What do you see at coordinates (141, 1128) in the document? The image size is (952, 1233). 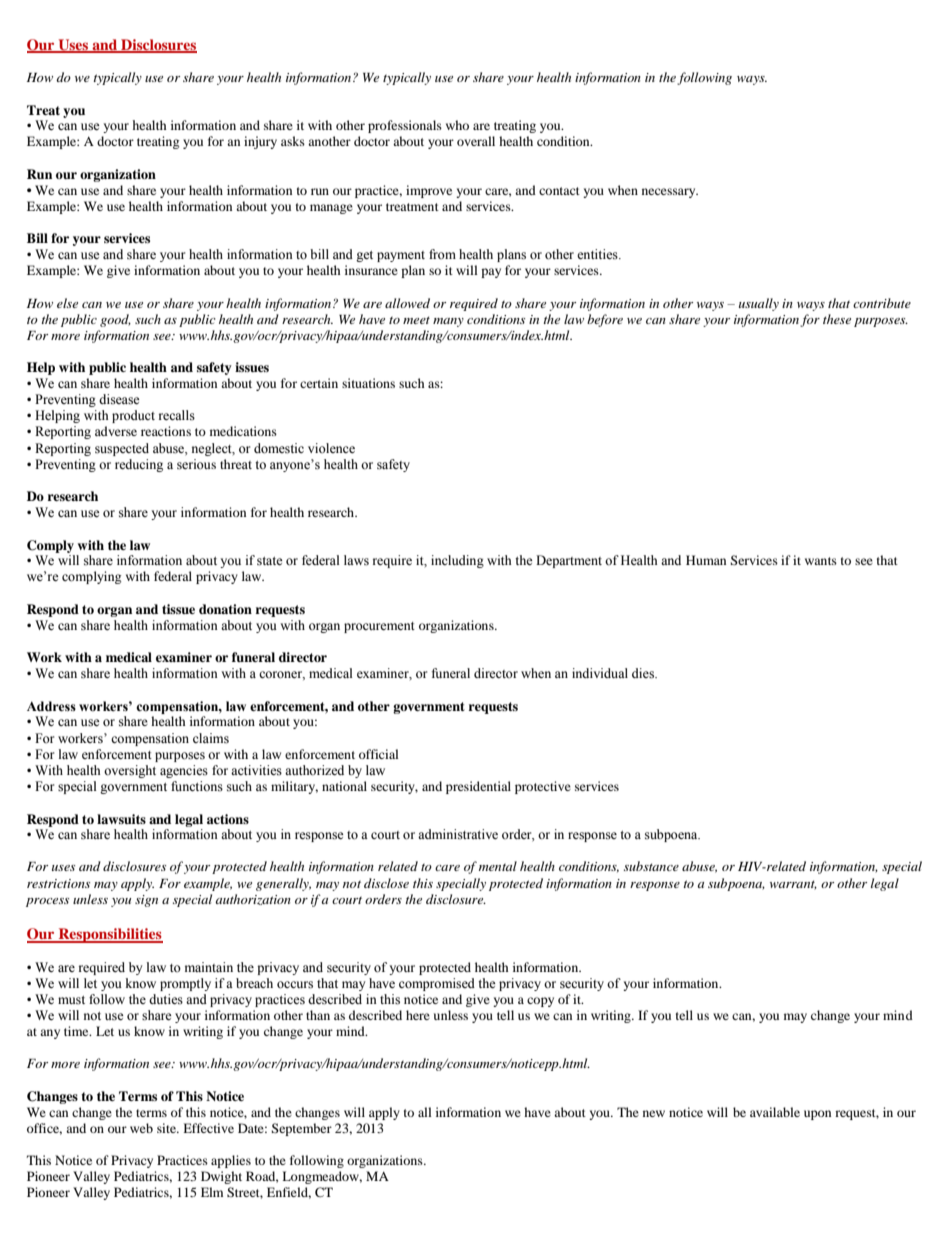 I see `web` at bounding box center [141, 1128].
